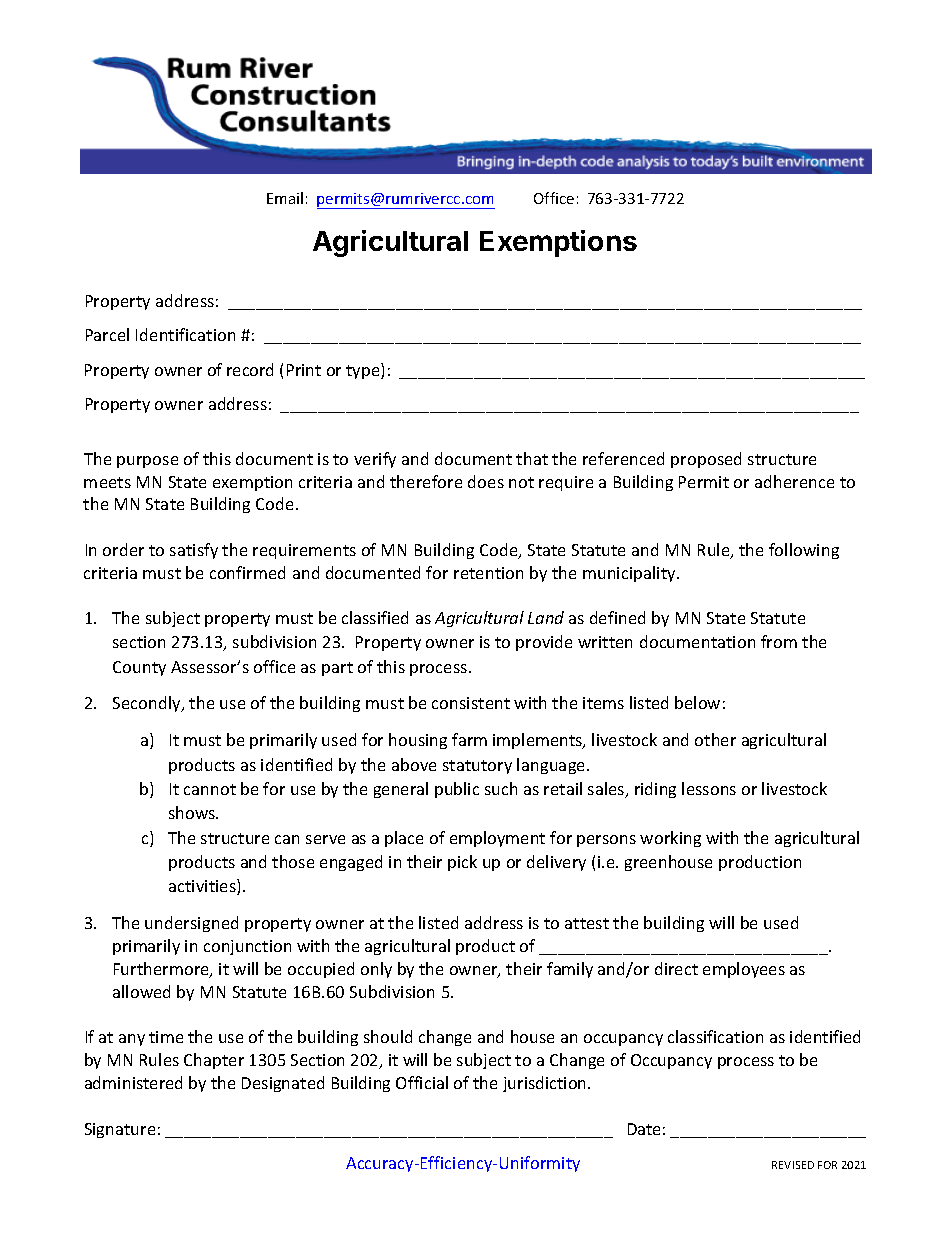  I want to click on Signature, so click(120, 1130).
